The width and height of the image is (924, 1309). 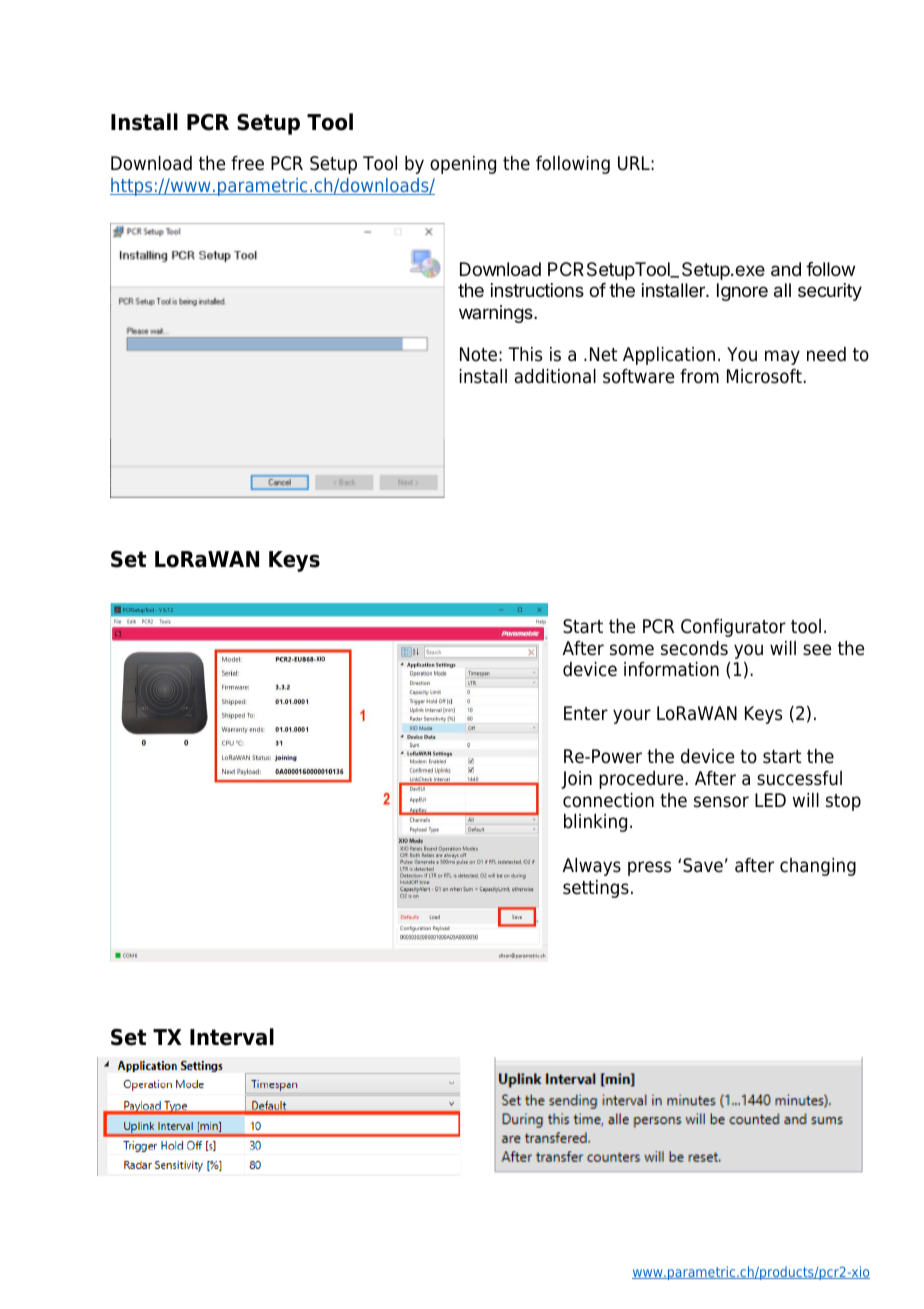 I want to click on settings, so click(x=596, y=889).
